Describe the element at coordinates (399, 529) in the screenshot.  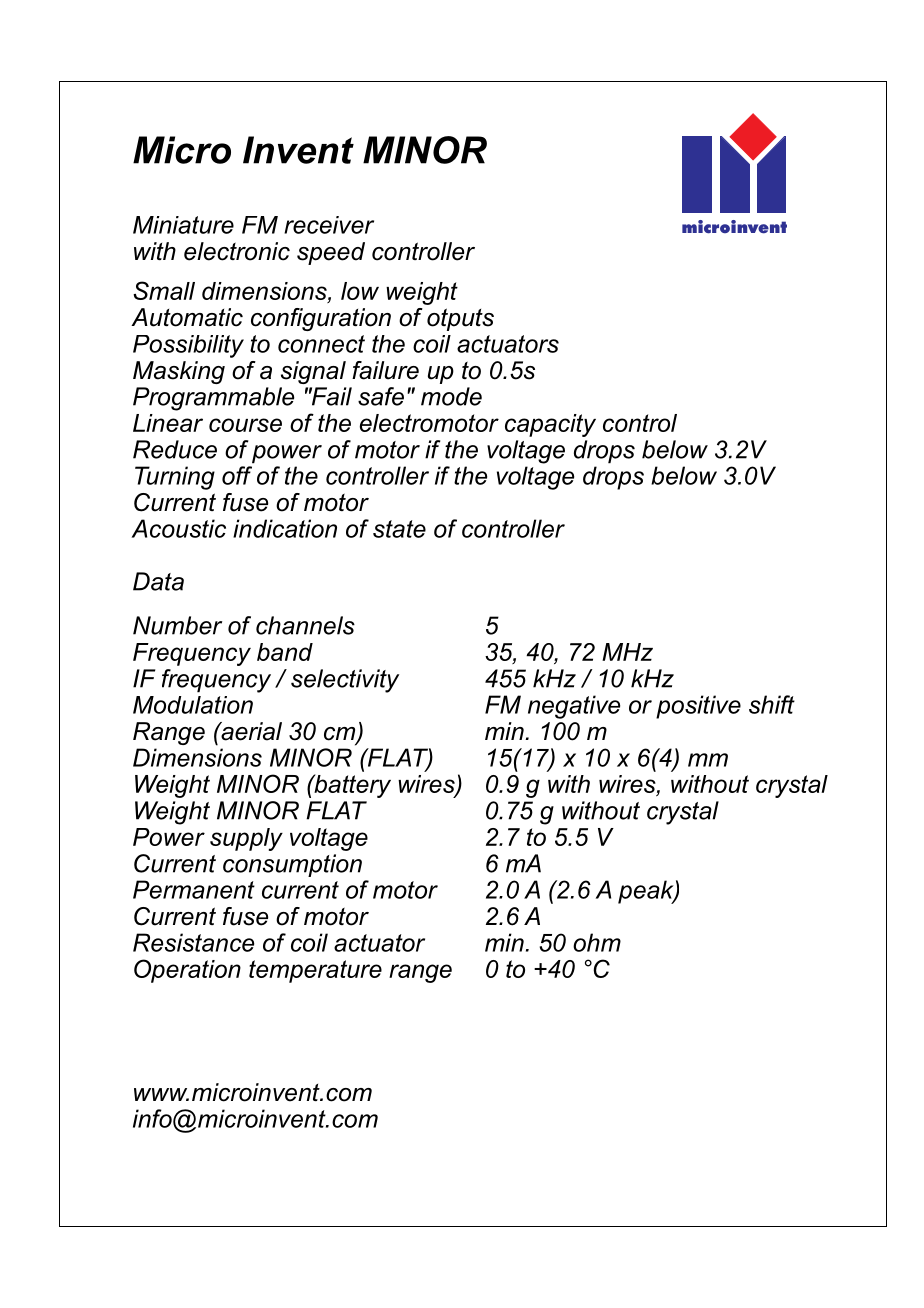
I see `state` at that location.
